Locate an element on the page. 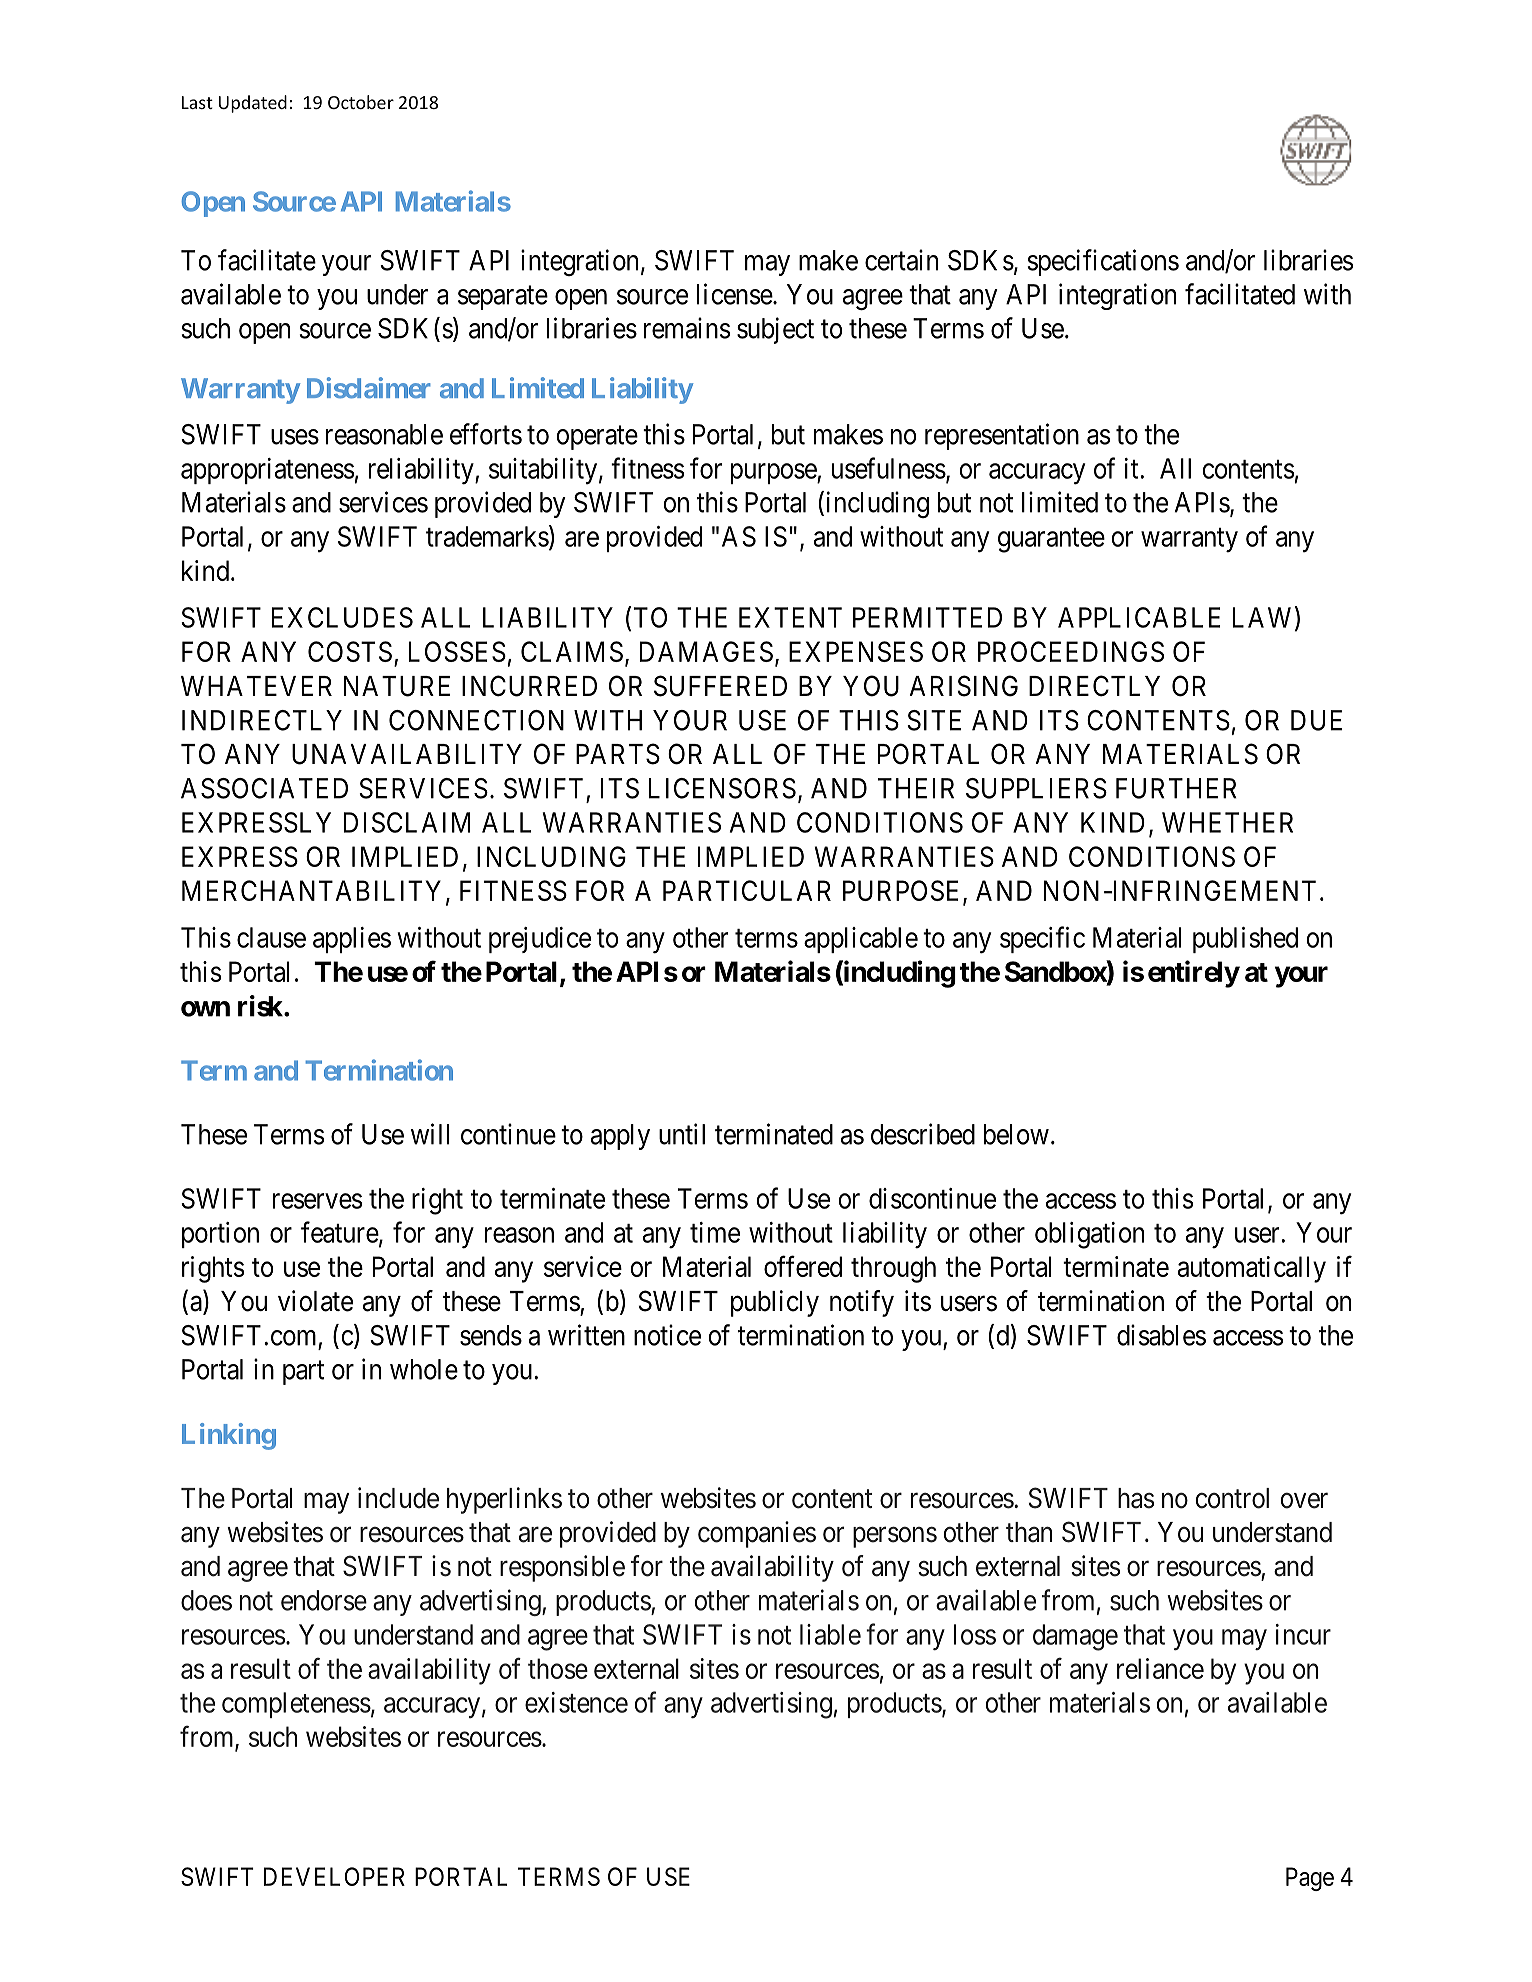  DEVELOPER is located at coordinates (334, 1876).
